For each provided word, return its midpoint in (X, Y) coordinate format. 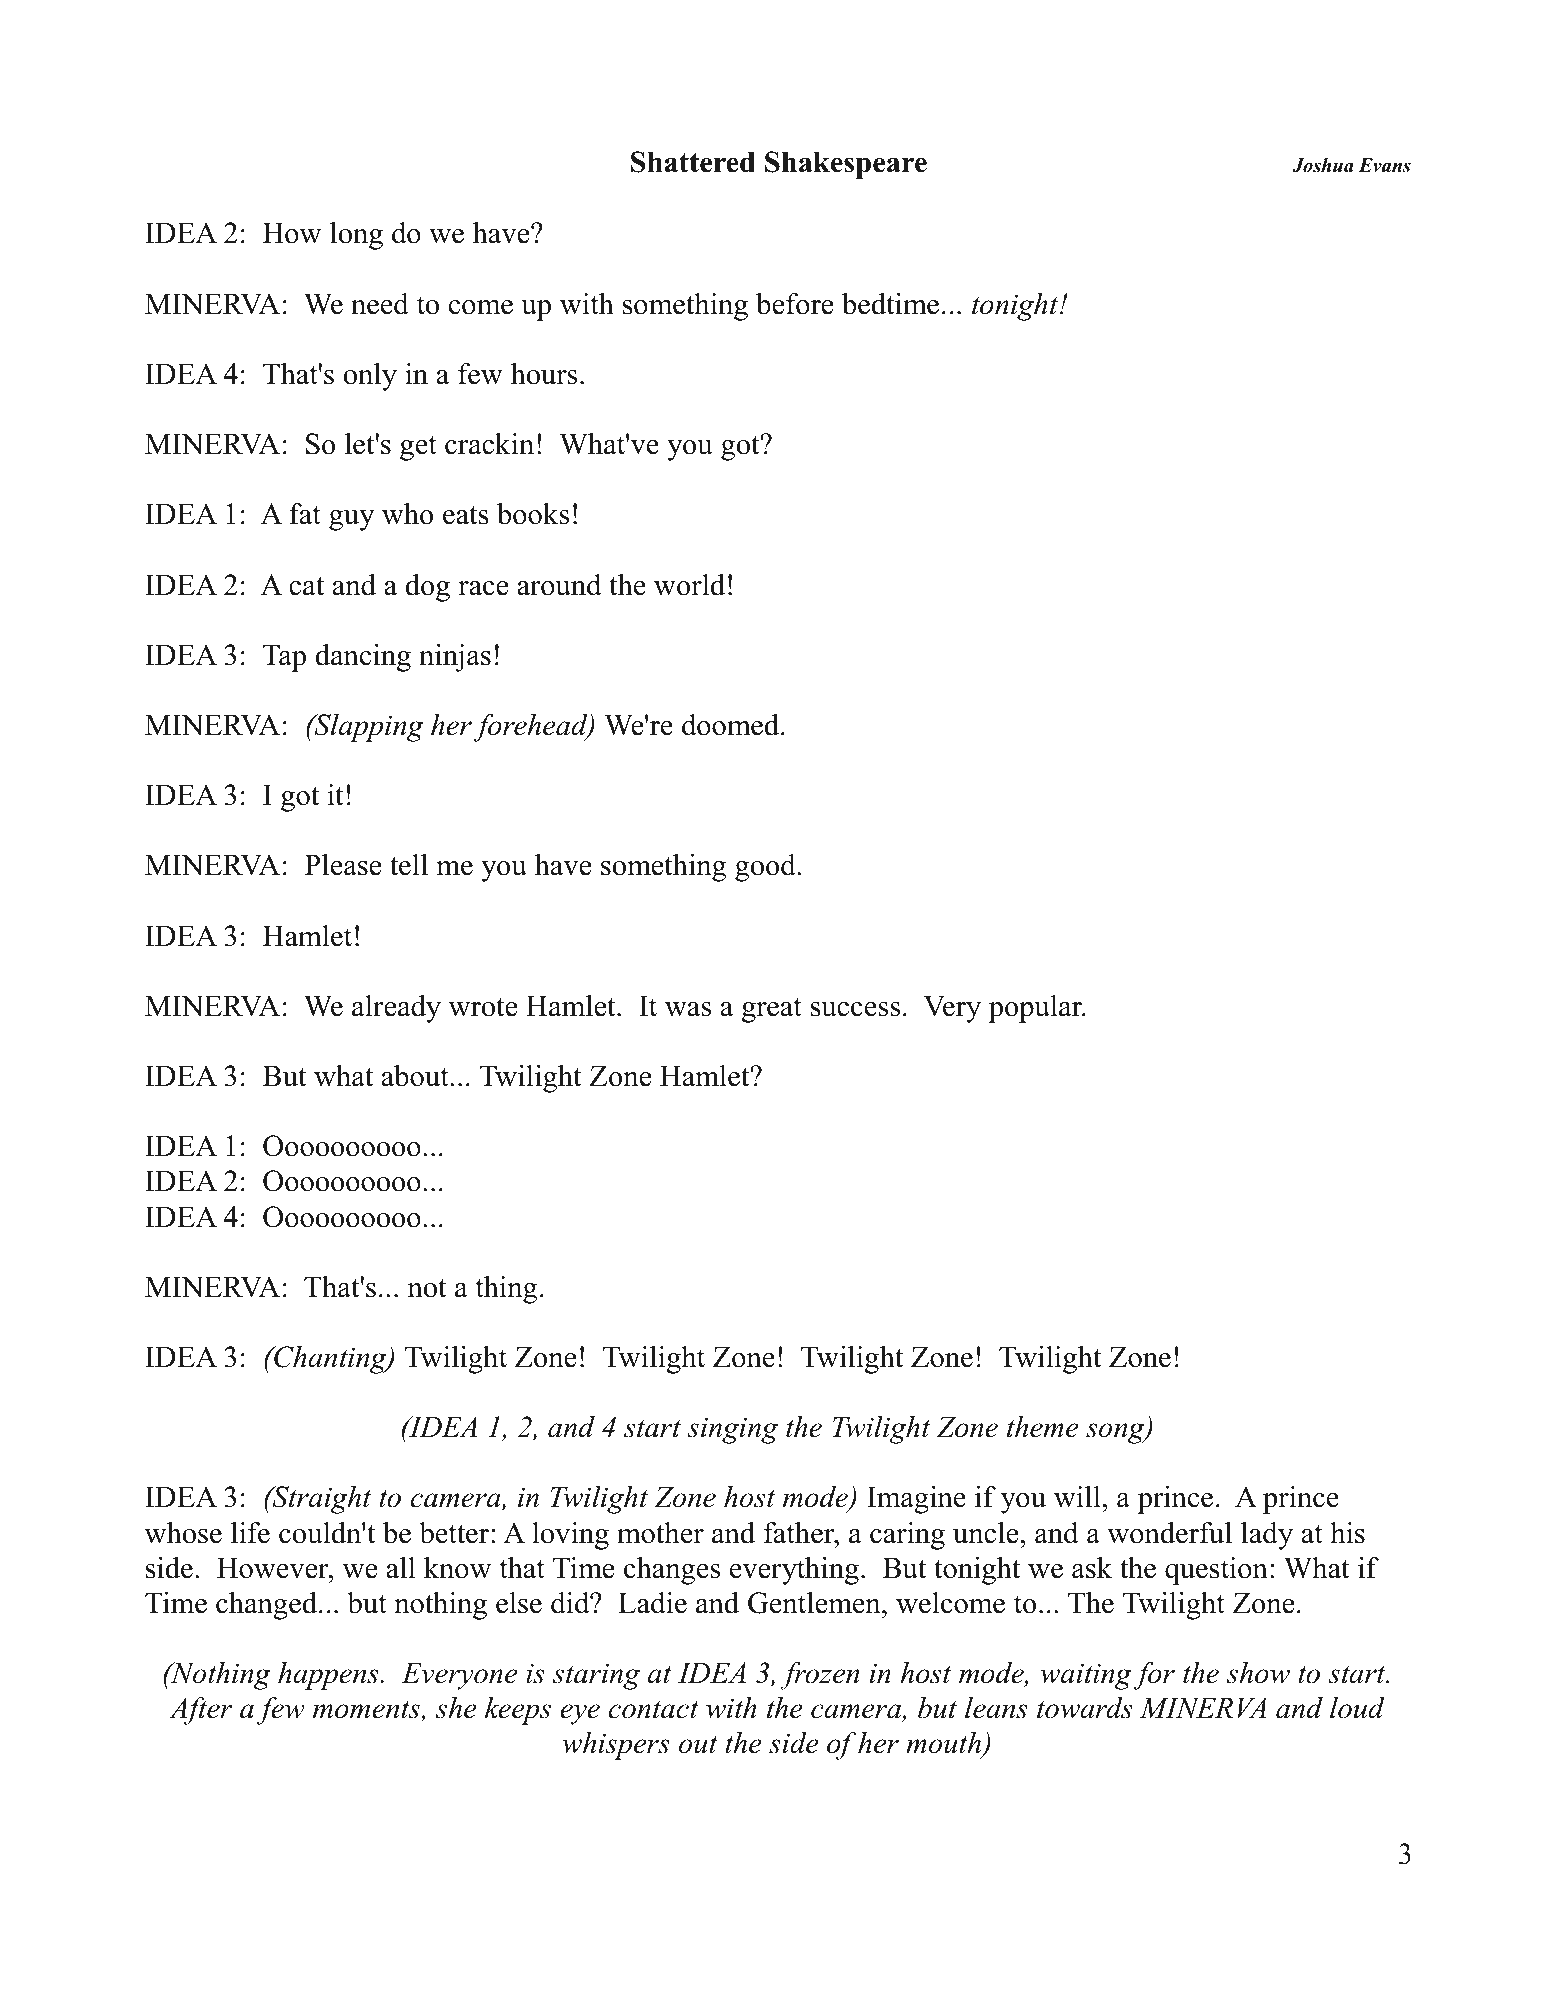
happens (329, 1676)
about (416, 1076)
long (356, 236)
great (772, 1010)
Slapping (368, 728)
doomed (732, 725)
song (1116, 1433)
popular (1037, 1009)
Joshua (1323, 165)
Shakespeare (846, 165)
